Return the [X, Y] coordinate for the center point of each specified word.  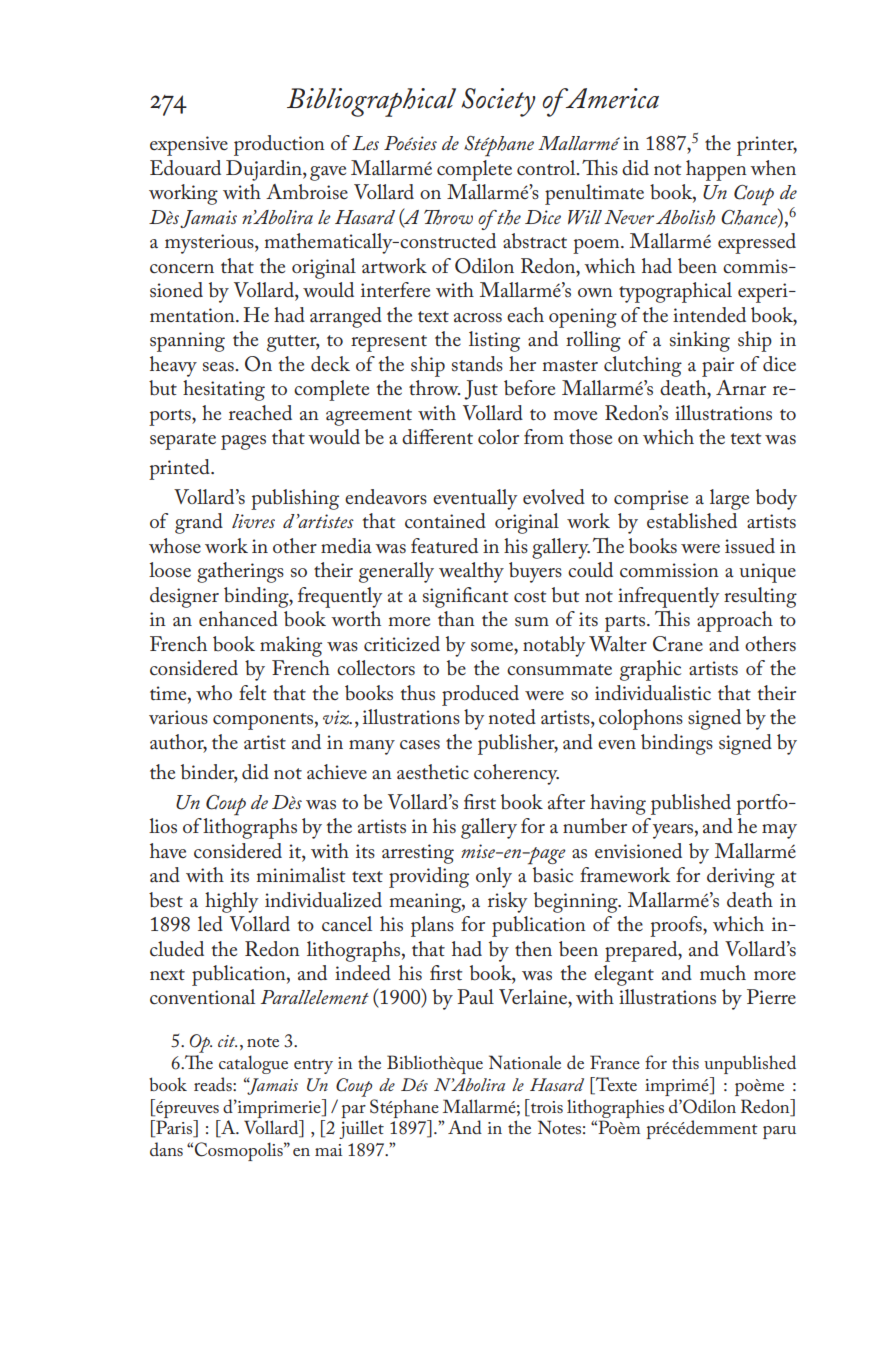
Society [498, 102]
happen [716, 170]
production [279, 145]
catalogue [253, 1064]
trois [545, 1106]
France [615, 1062]
